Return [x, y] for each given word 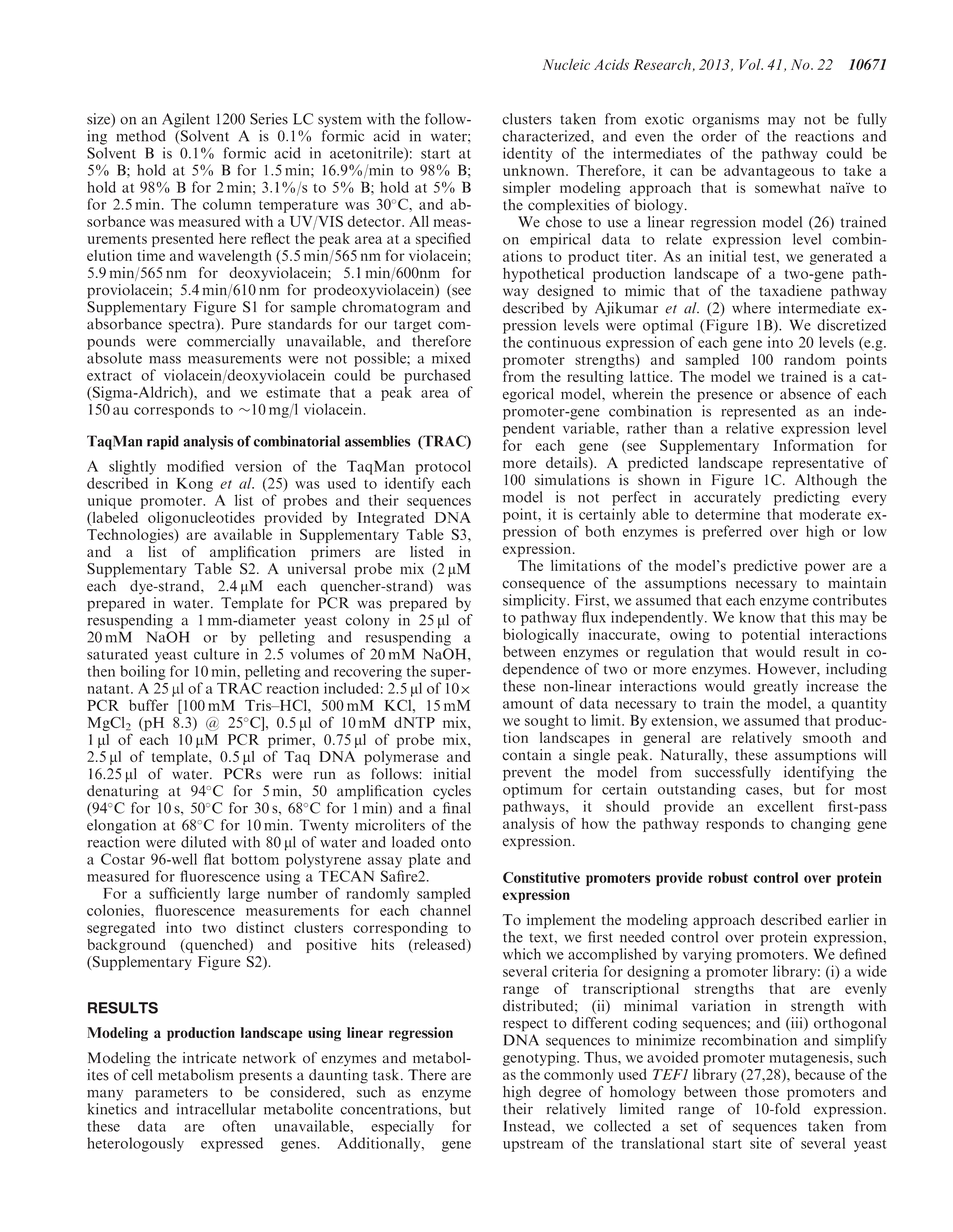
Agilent [186, 120]
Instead [528, 1126]
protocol [443, 467]
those [762, 1091]
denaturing [123, 792]
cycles [452, 792]
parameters [171, 1094]
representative [818, 464]
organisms [725, 120]
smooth [827, 737]
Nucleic [566, 64]
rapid [163, 442]
